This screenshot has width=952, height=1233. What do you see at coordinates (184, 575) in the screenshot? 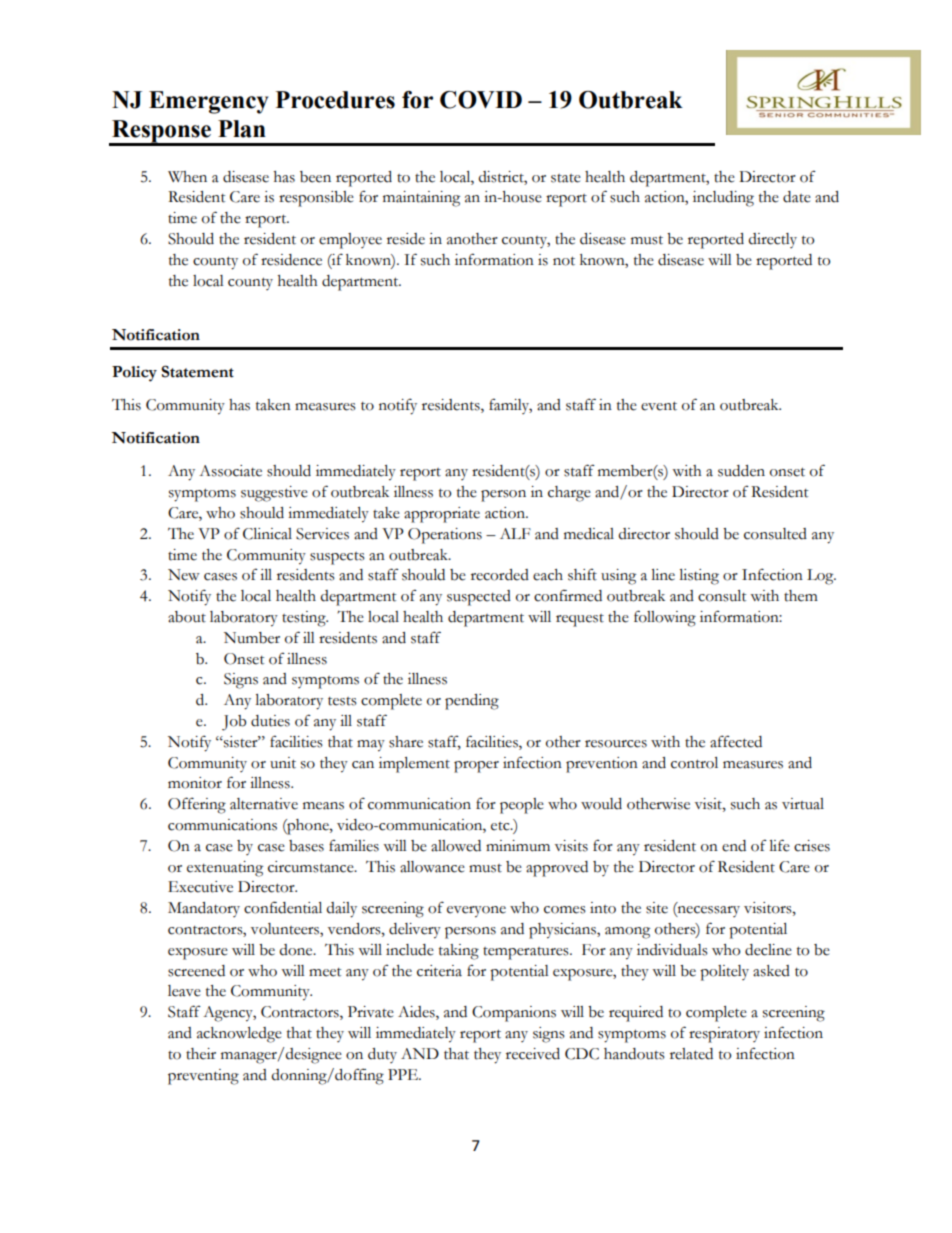
I see `New` at bounding box center [184, 575].
